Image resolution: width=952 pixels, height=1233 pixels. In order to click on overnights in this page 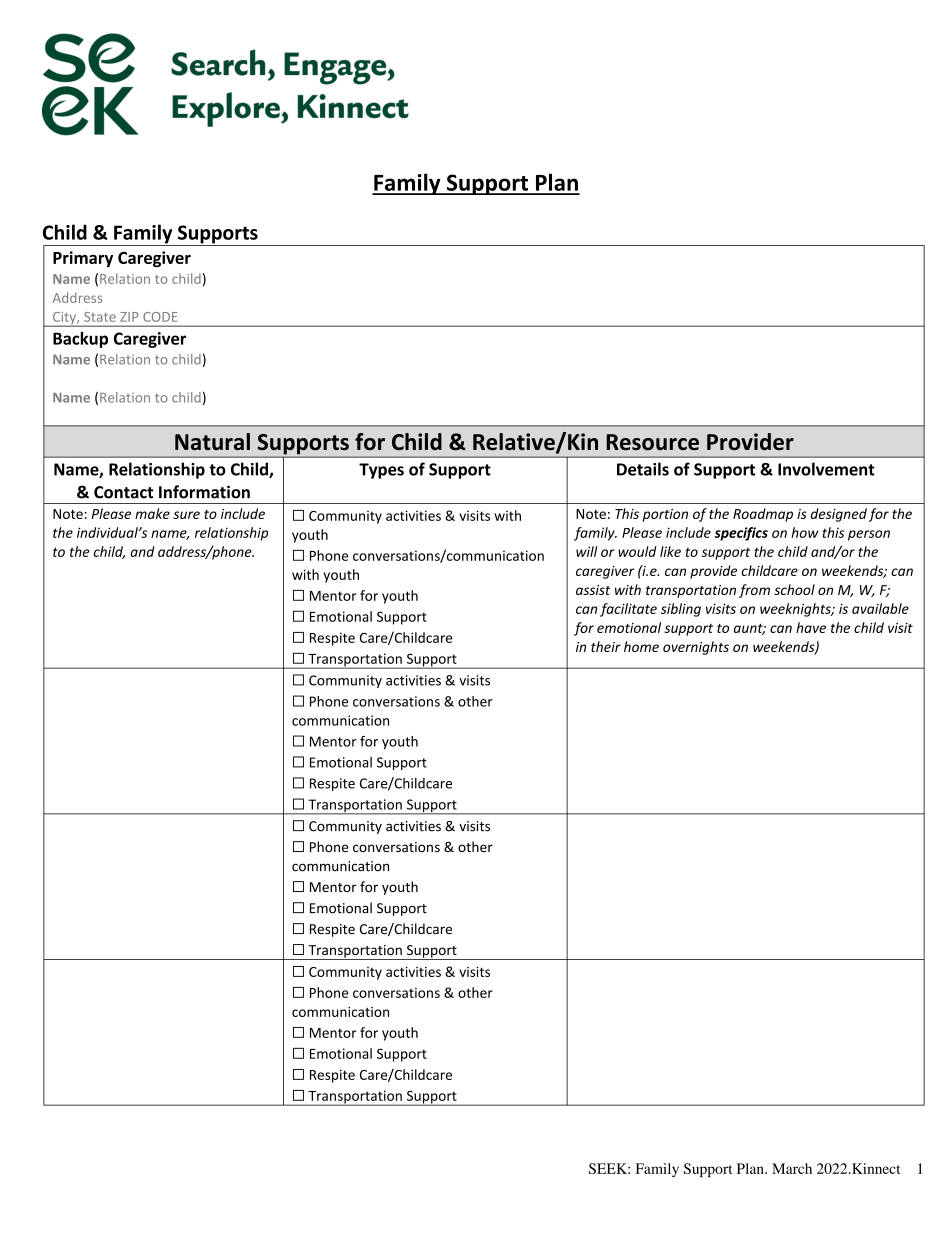, I will do `click(696, 648)`.
